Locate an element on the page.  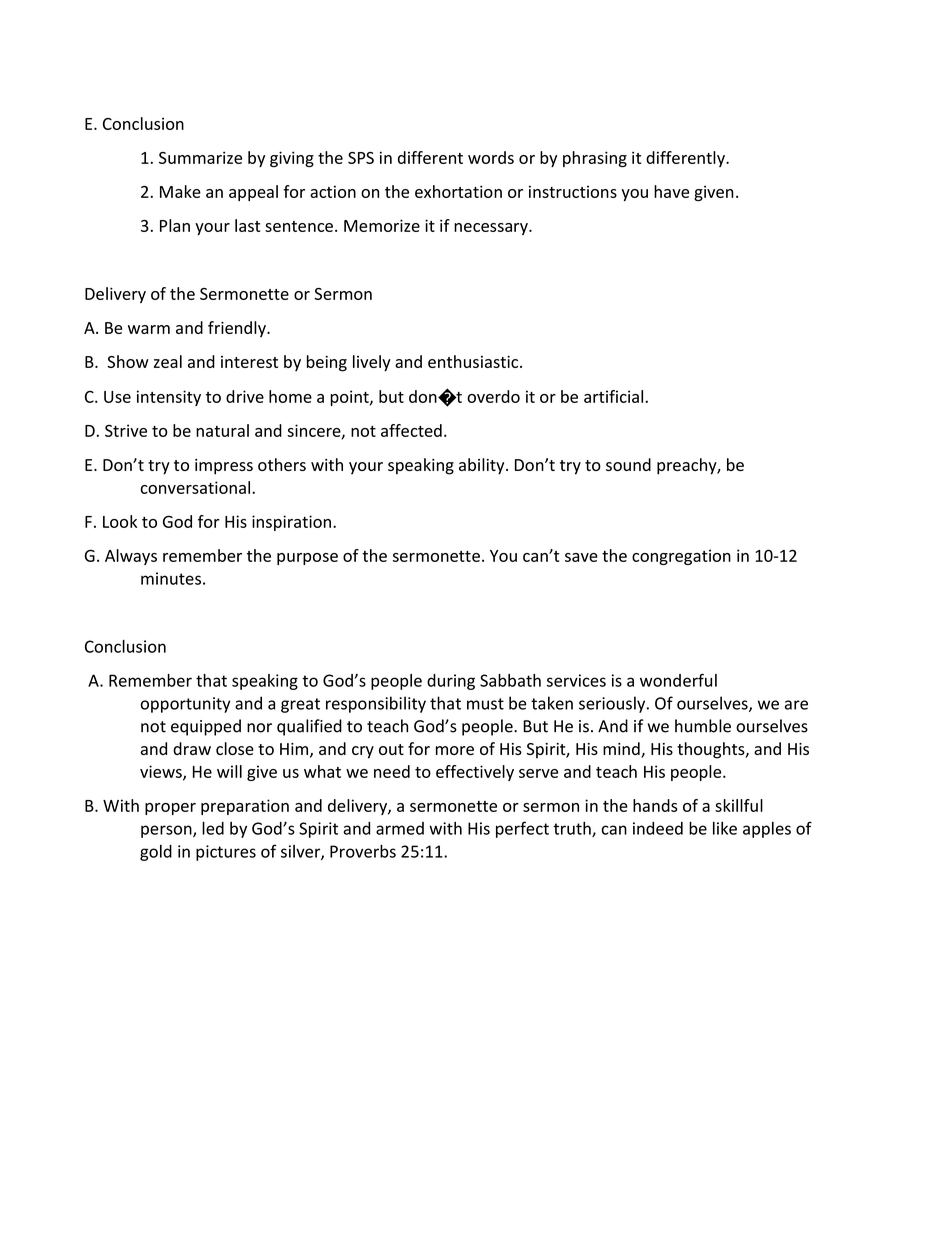
armed is located at coordinates (400, 828).
